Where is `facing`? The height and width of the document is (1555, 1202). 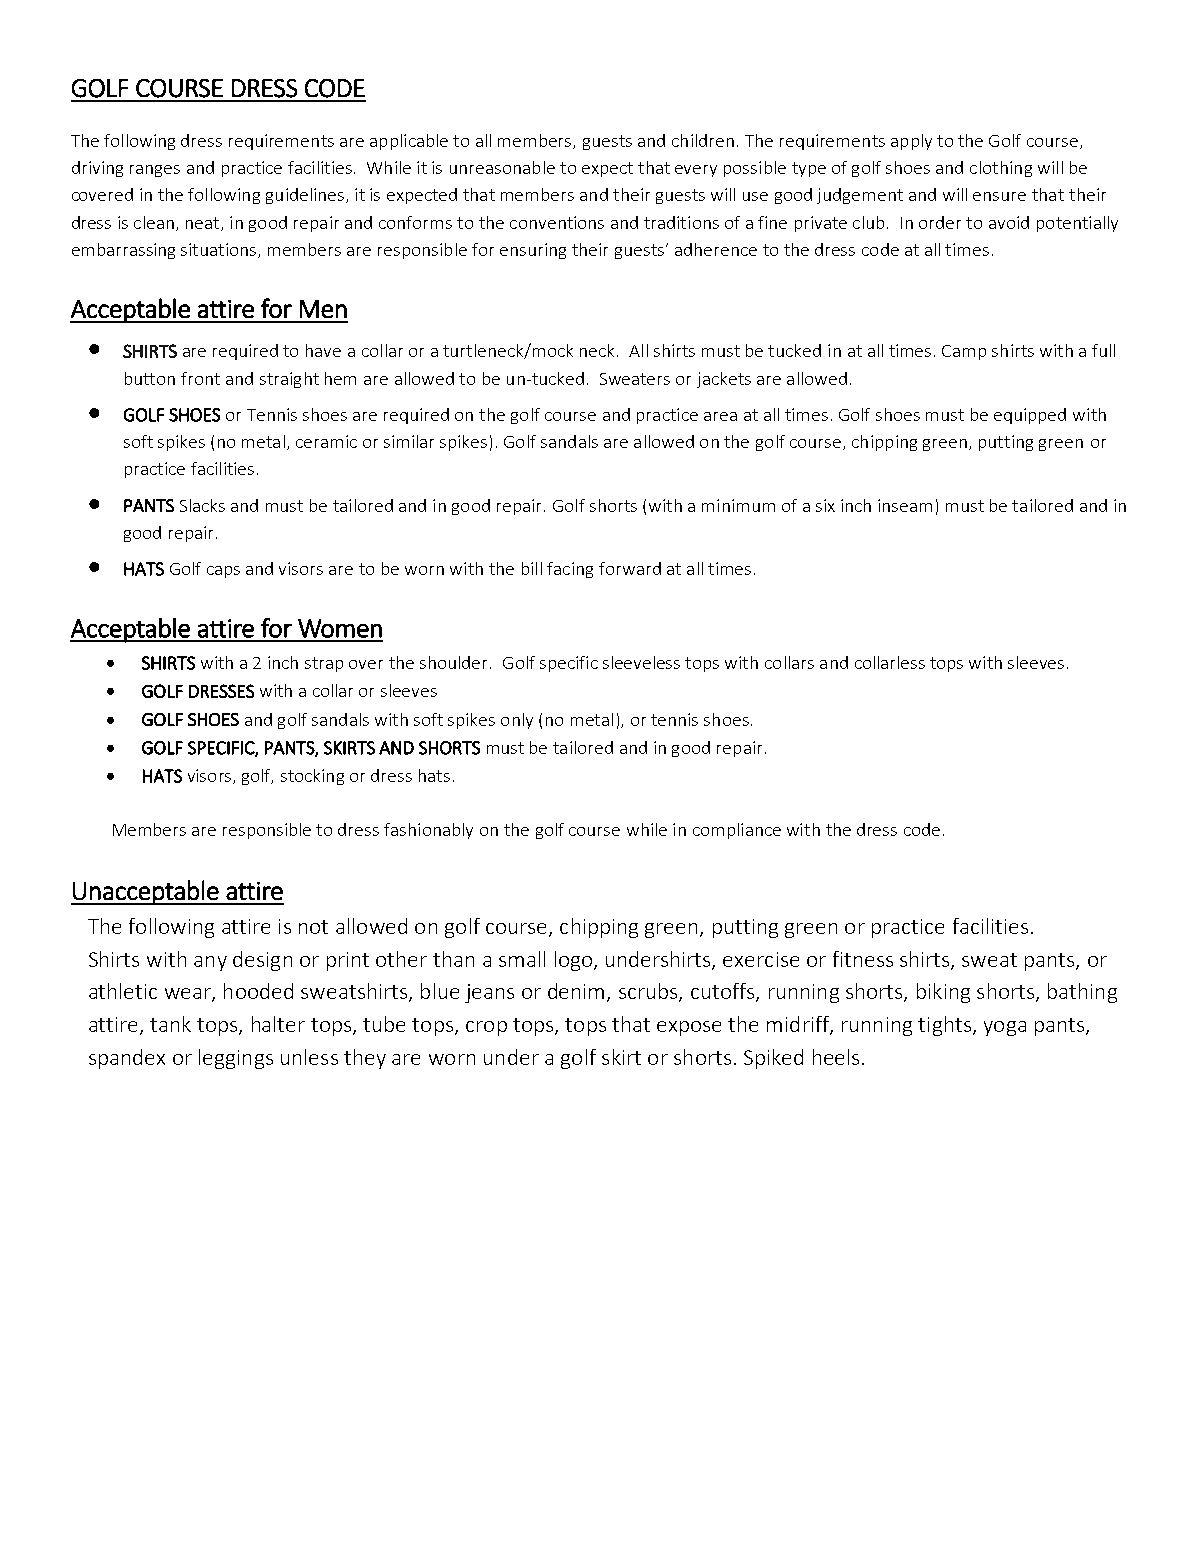 facing is located at coordinates (570, 570).
